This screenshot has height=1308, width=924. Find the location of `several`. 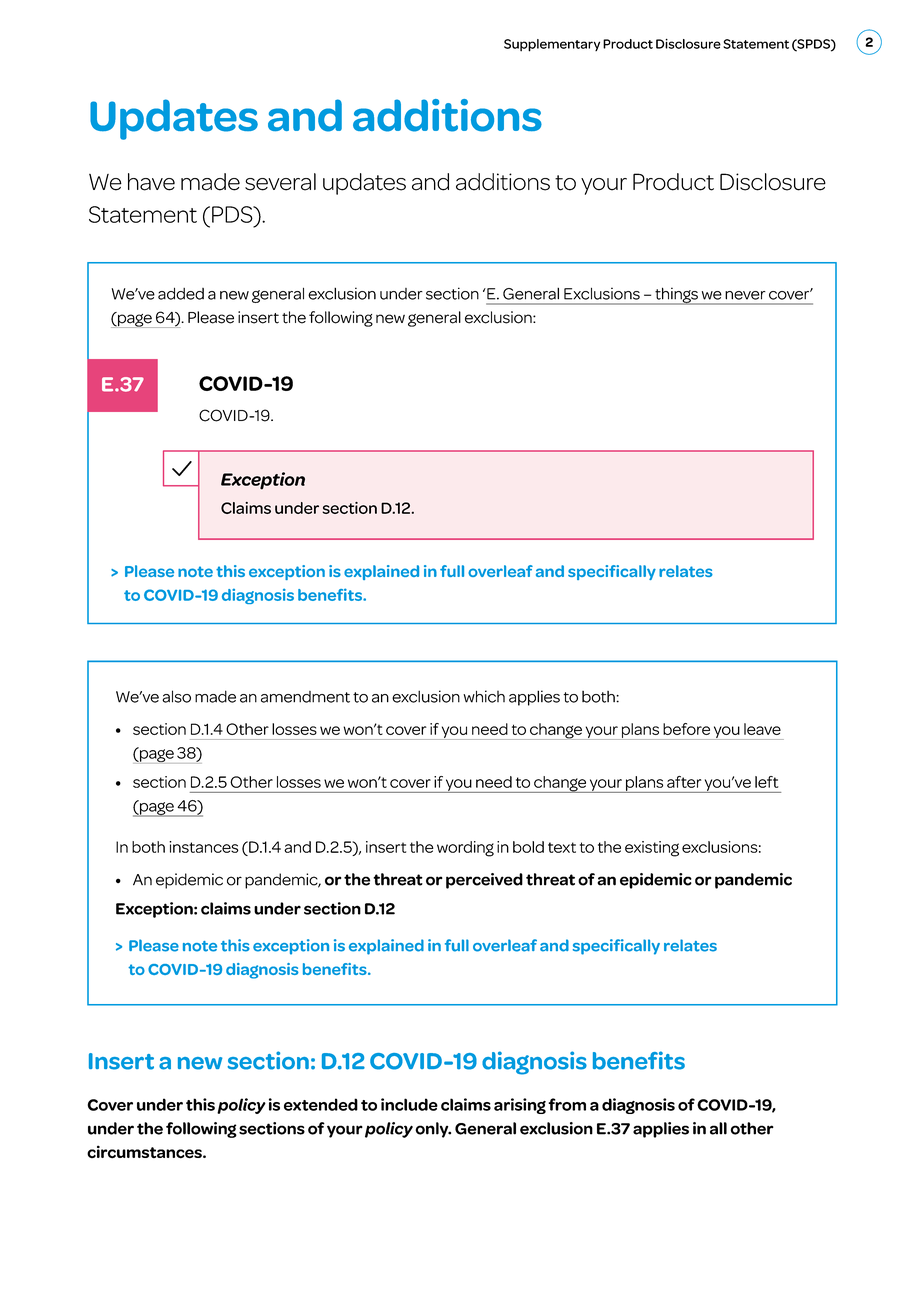

several is located at coordinates (280, 182).
